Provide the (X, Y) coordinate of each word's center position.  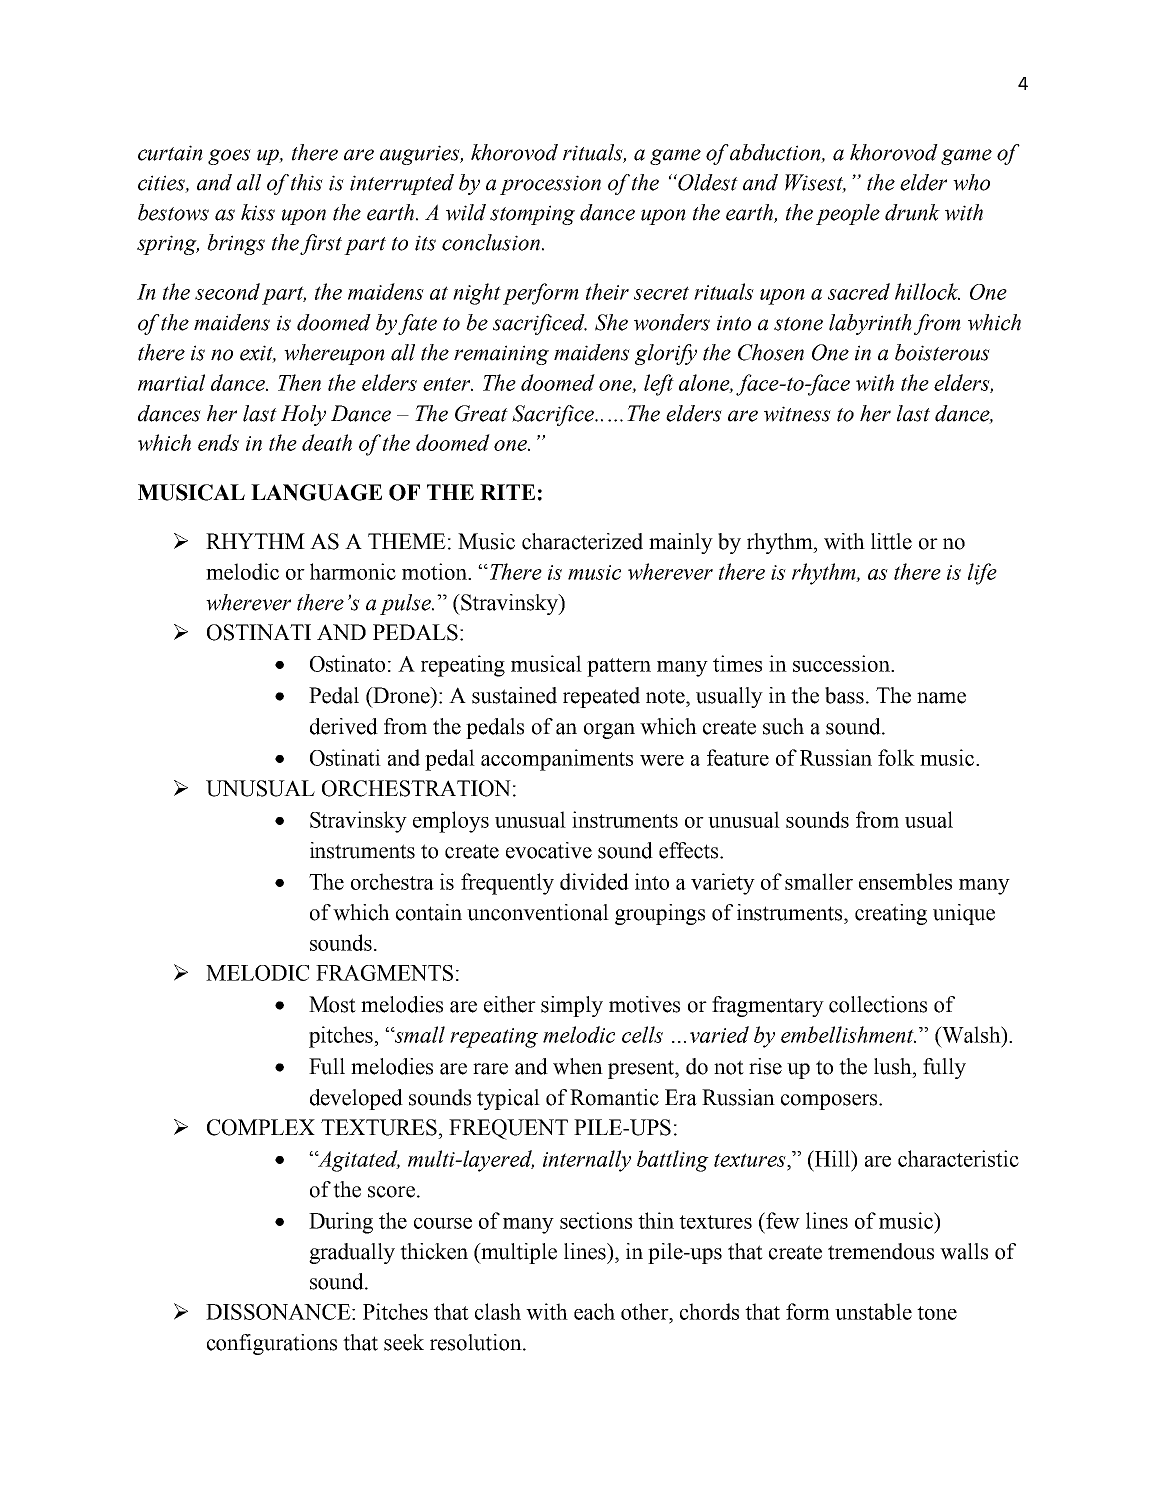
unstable (873, 1311)
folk (896, 757)
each (594, 1311)
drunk (912, 212)
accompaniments (557, 760)
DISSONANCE (279, 1312)
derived (344, 726)
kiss (258, 212)
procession (550, 185)
